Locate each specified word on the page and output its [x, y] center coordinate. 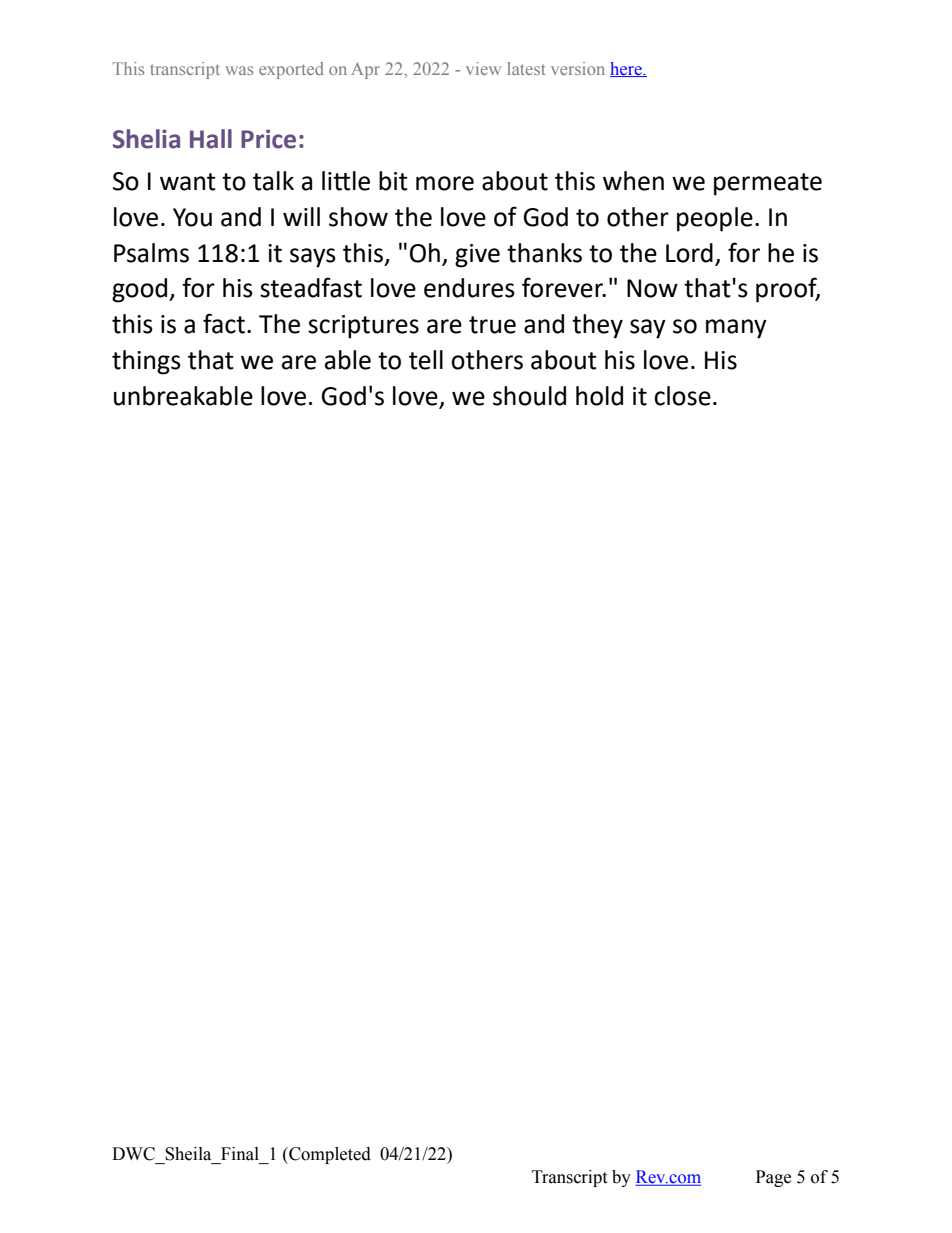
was [239, 70]
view [483, 68]
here [627, 69]
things [146, 362]
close [682, 396]
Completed [329, 1155]
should [529, 396]
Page [773, 1178]
